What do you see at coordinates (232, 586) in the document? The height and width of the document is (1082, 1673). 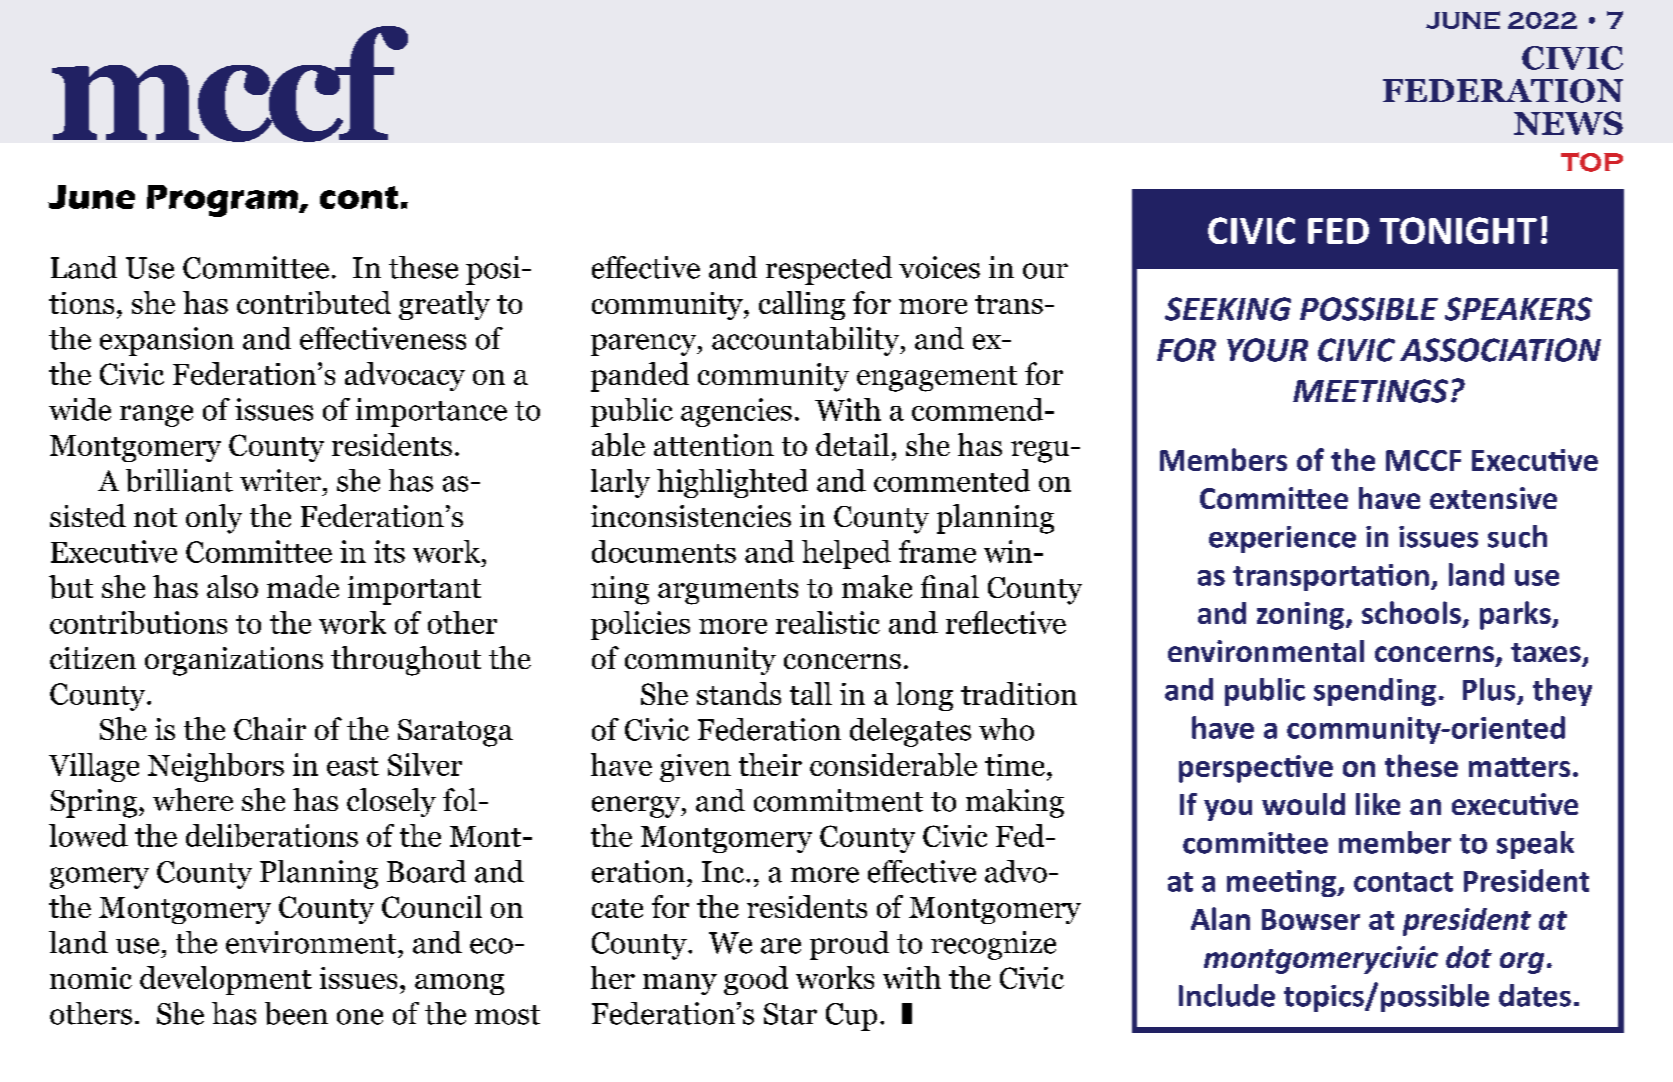 I see `also` at bounding box center [232, 586].
